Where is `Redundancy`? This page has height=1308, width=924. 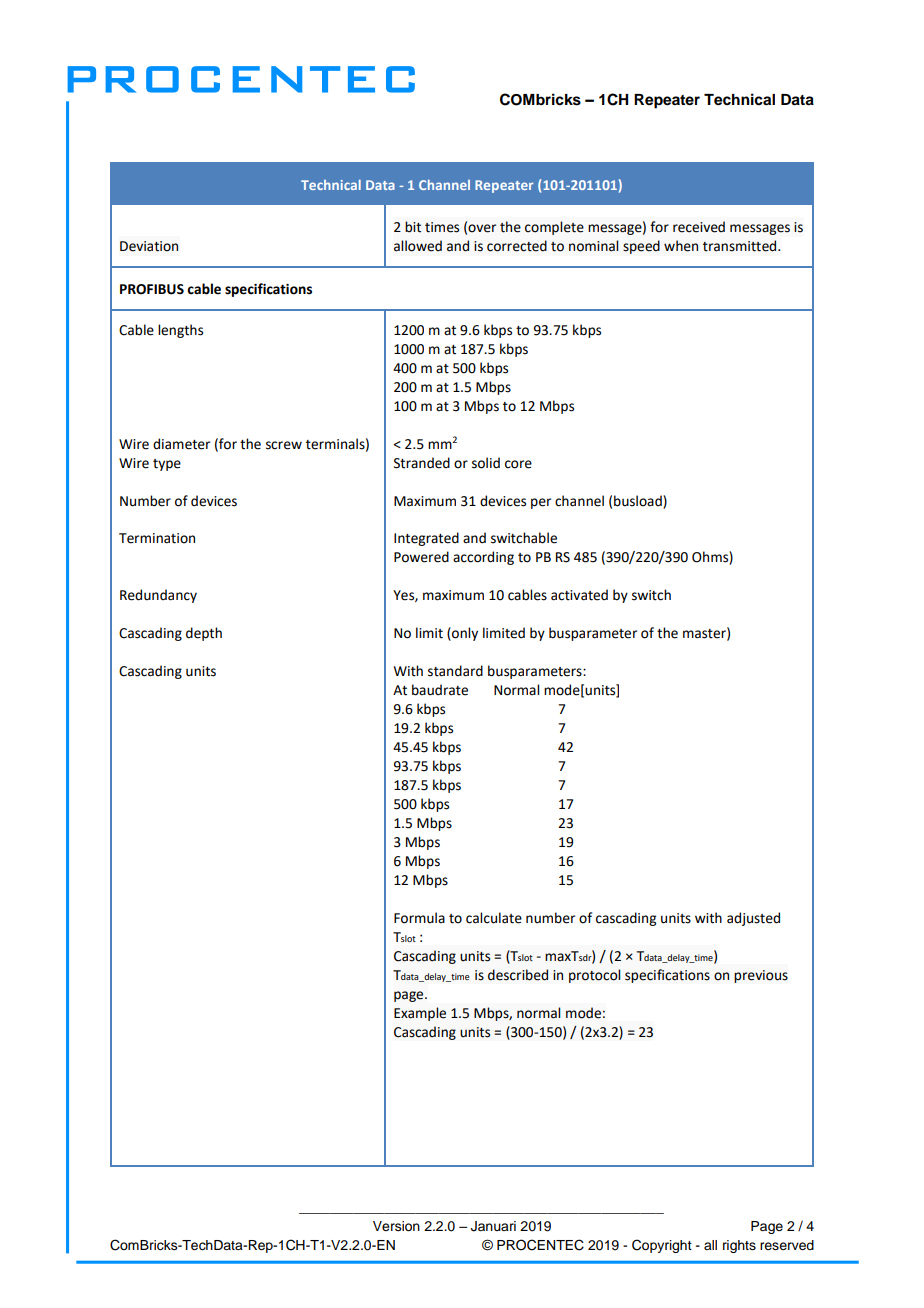 Redundancy is located at coordinates (158, 596).
